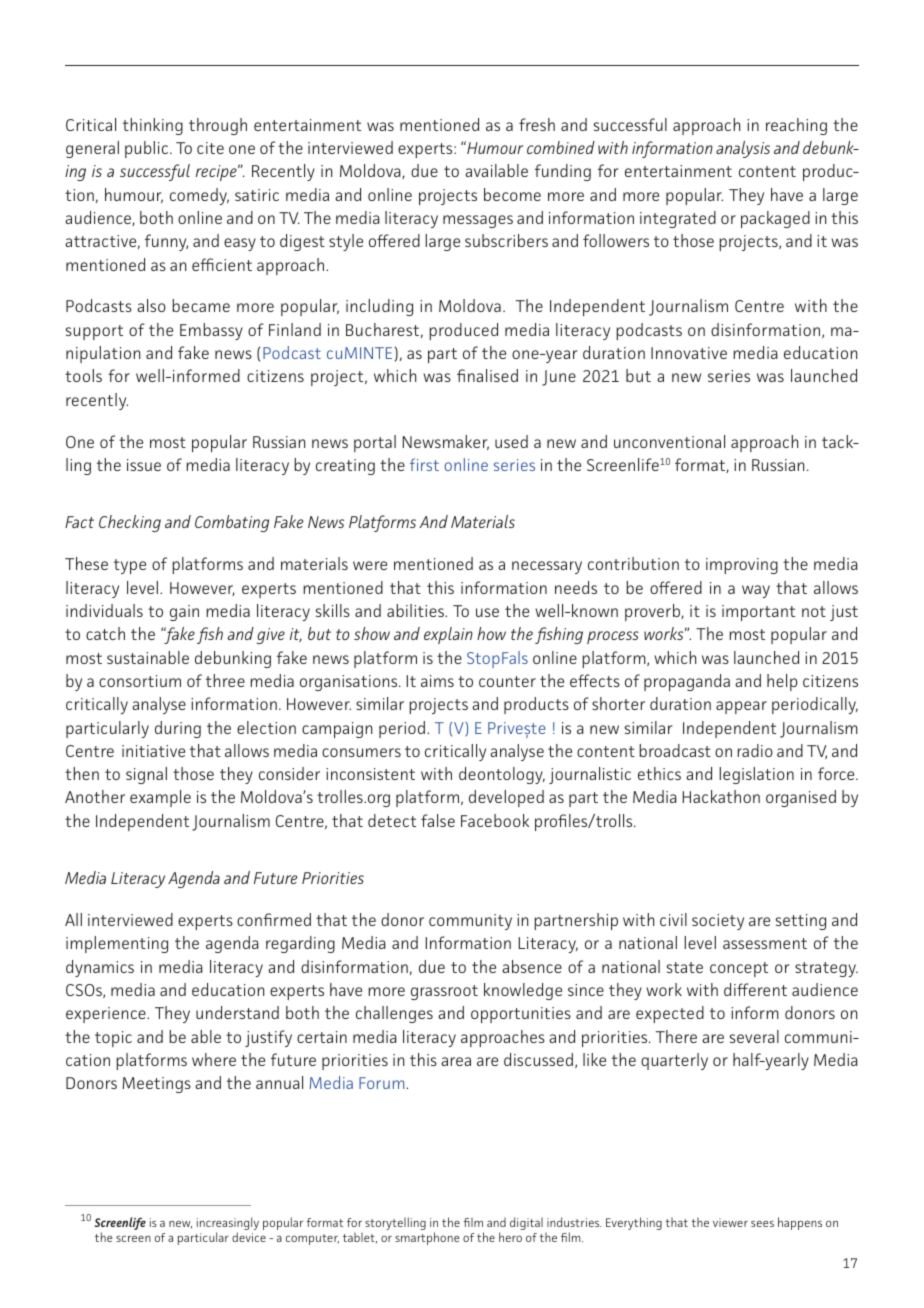 The width and height of the screenshot is (924, 1308). What do you see at coordinates (742, 566) in the screenshot?
I see `improving` at bounding box center [742, 566].
